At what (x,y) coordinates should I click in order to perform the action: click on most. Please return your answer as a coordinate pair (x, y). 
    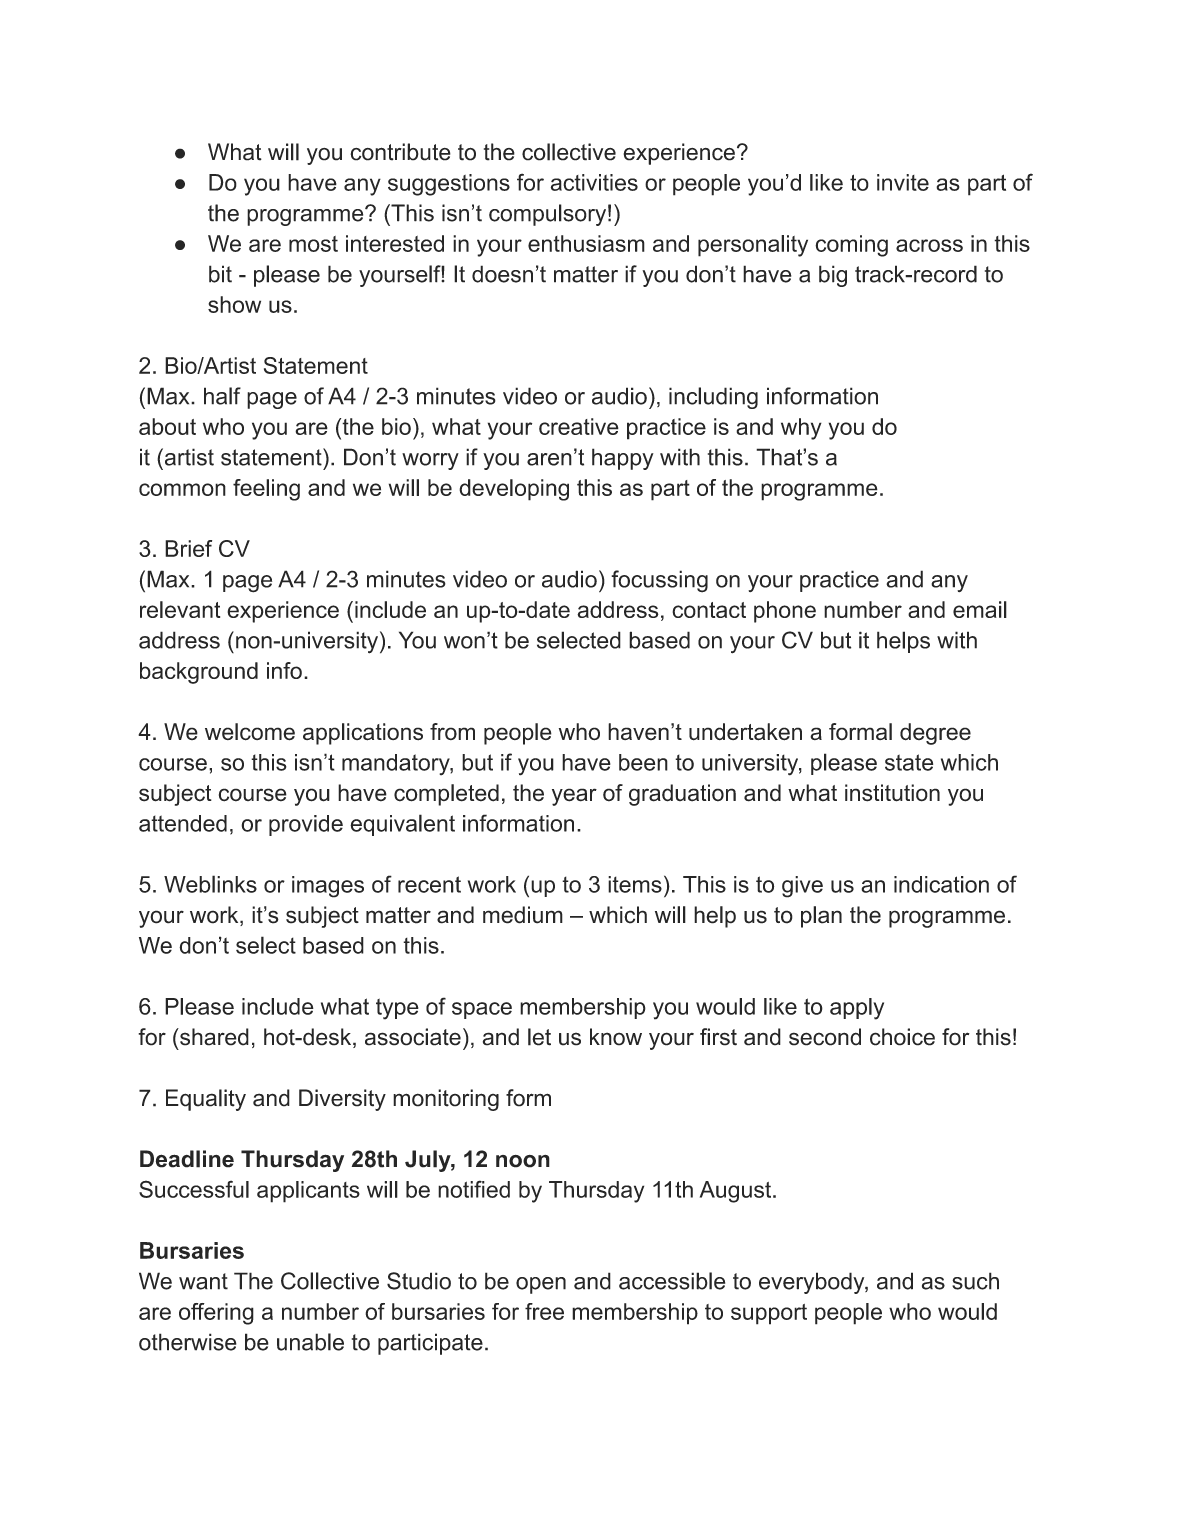
    Looking at the image, I should click on (313, 244).
